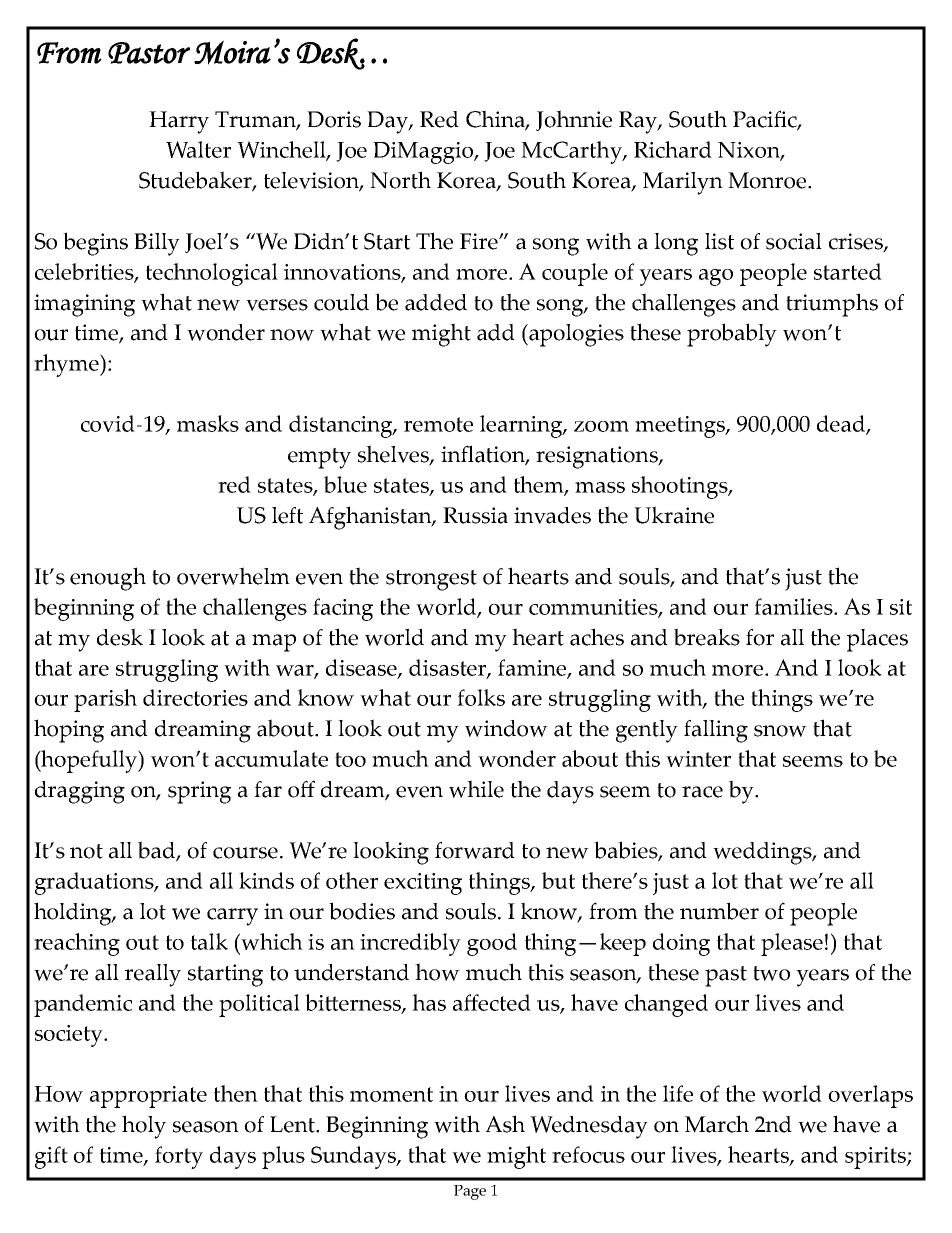 The height and width of the image is (1233, 952). Describe the element at coordinates (481, 697) in the image. I see `folks` at that location.
